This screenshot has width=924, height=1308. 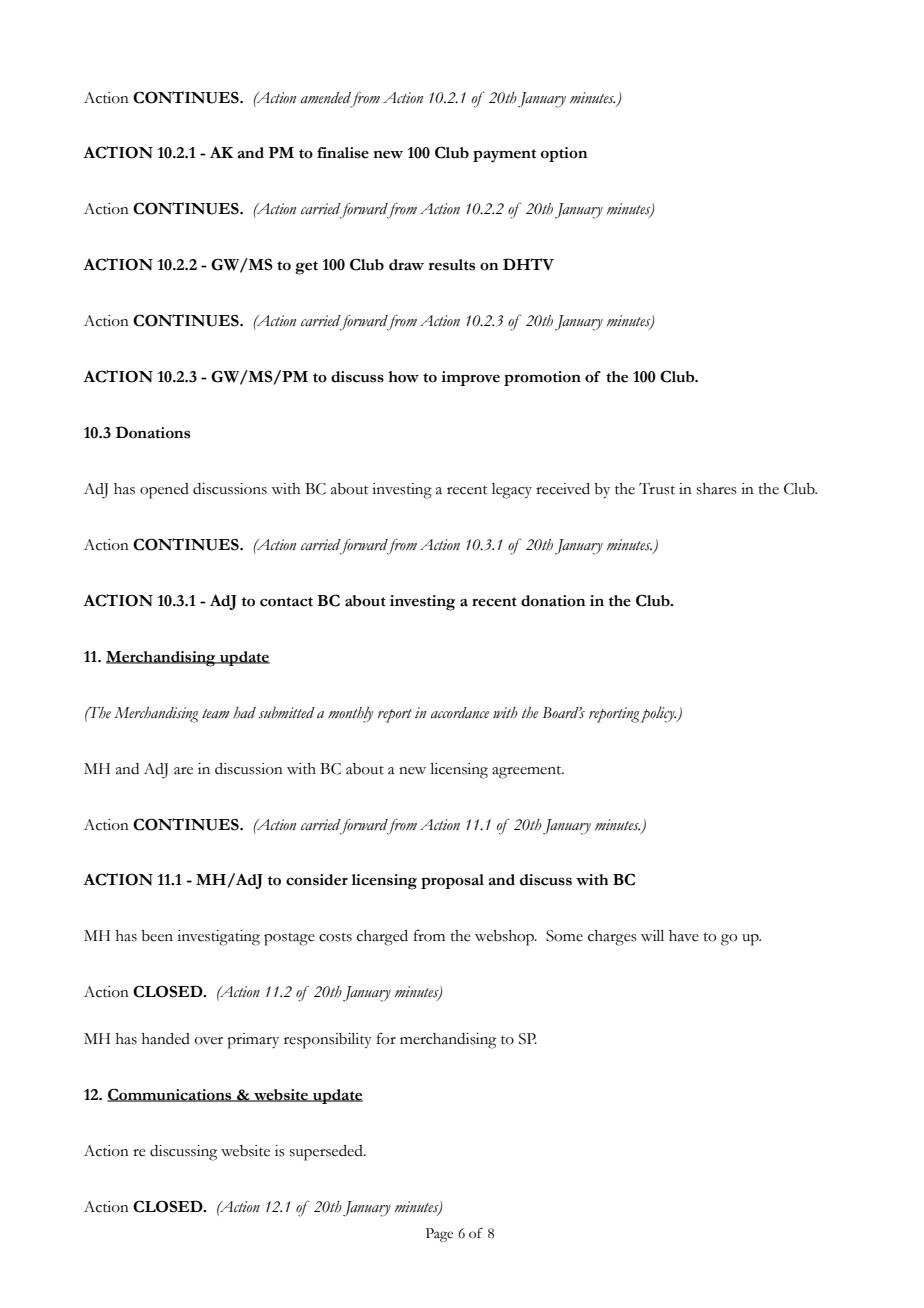 I want to click on superseded, so click(x=327, y=1153).
